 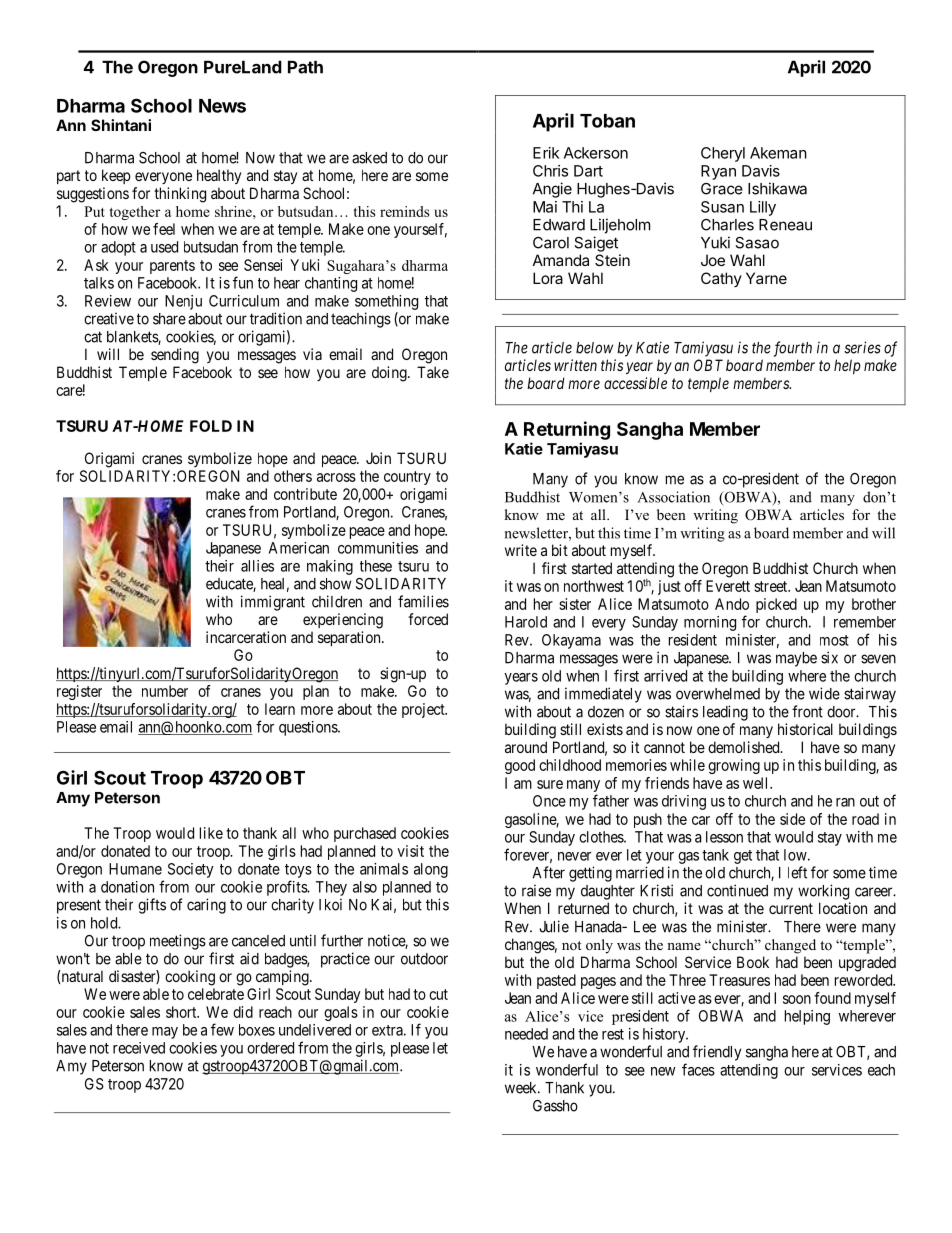 What do you see at coordinates (797, 999) in the screenshot?
I see `soon` at bounding box center [797, 999].
